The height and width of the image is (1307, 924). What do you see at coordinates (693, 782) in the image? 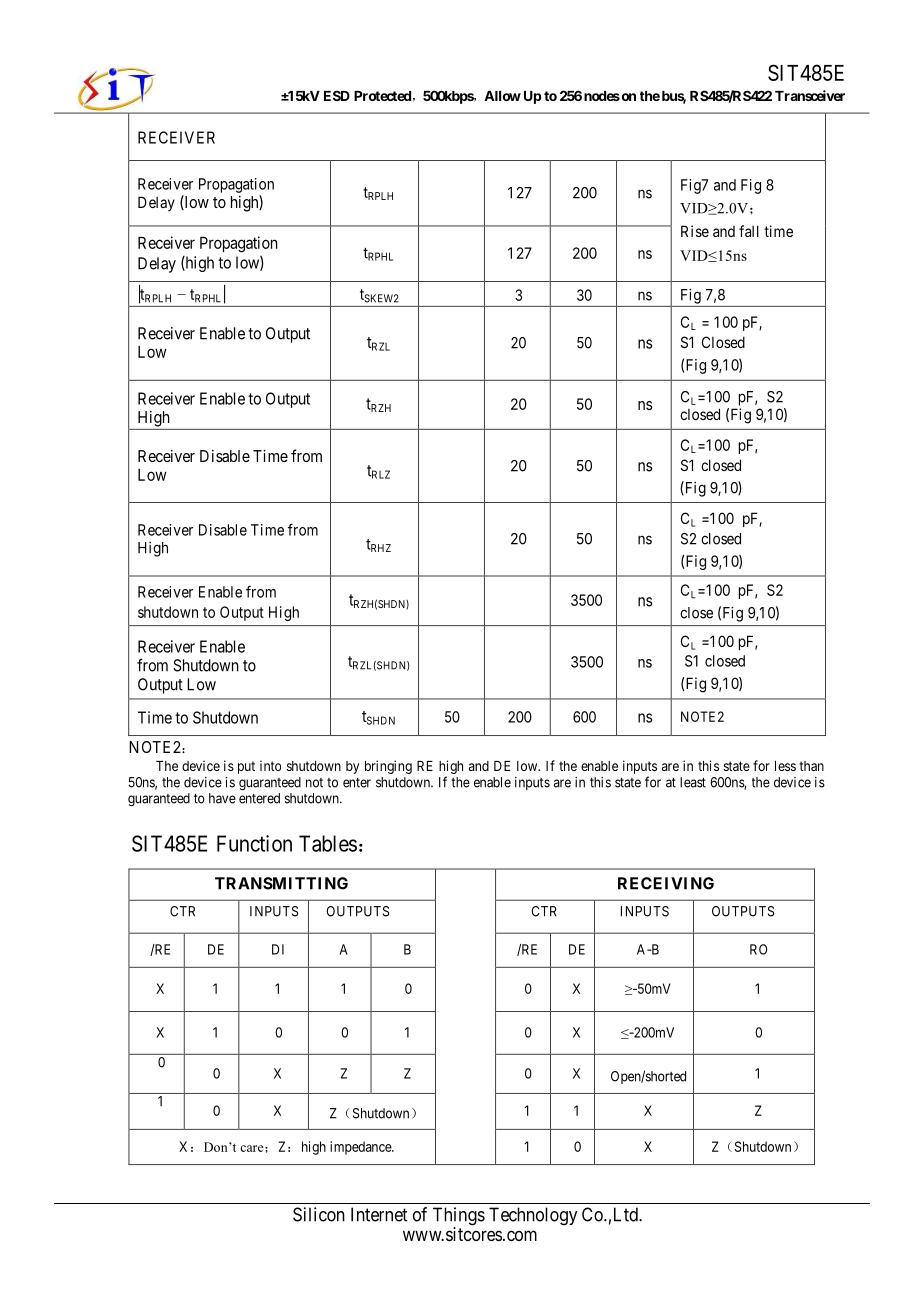
I see `least` at bounding box center [693, 782].
